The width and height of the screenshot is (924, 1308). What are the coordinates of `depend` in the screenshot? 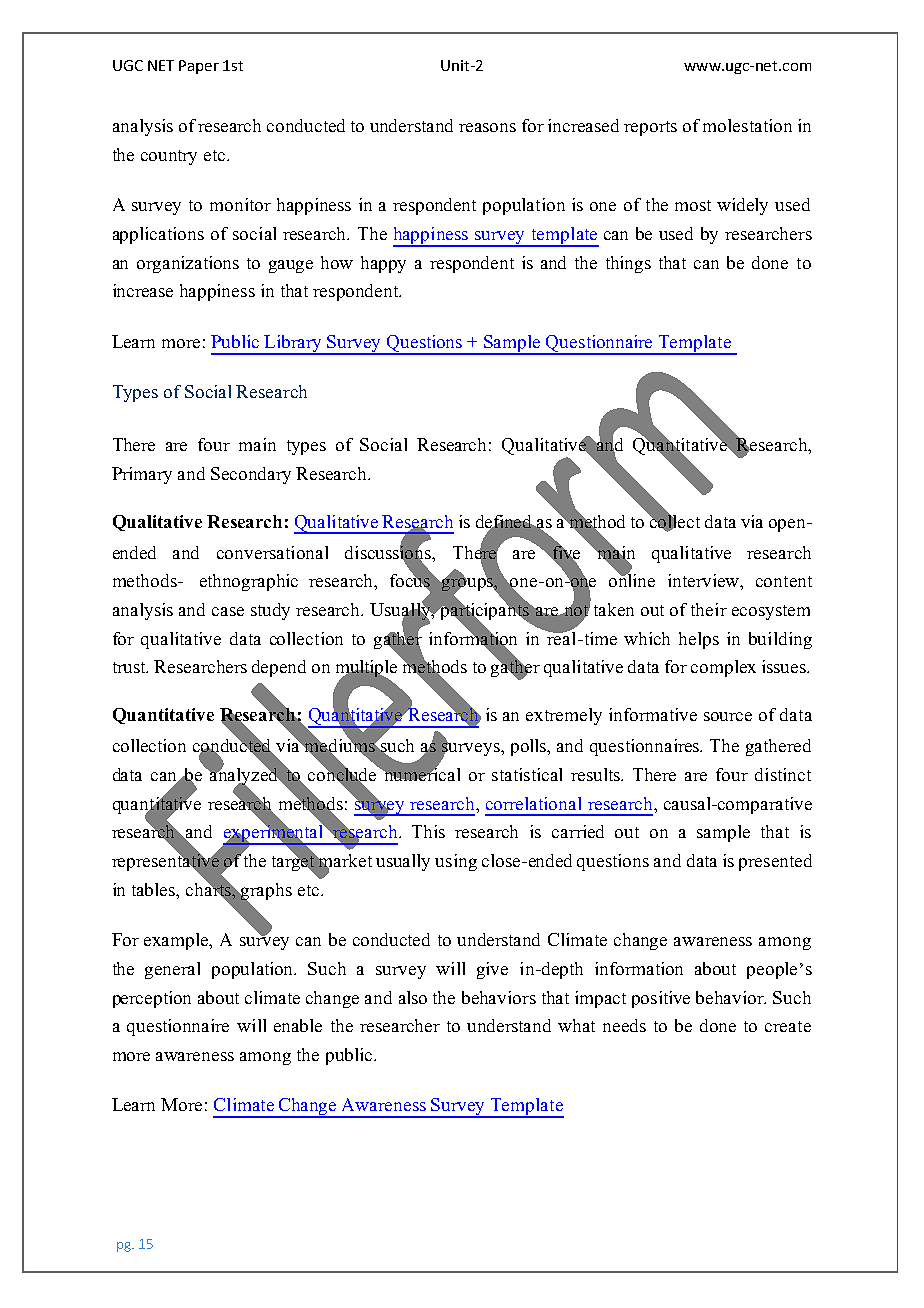 It's located at (279, 668).
